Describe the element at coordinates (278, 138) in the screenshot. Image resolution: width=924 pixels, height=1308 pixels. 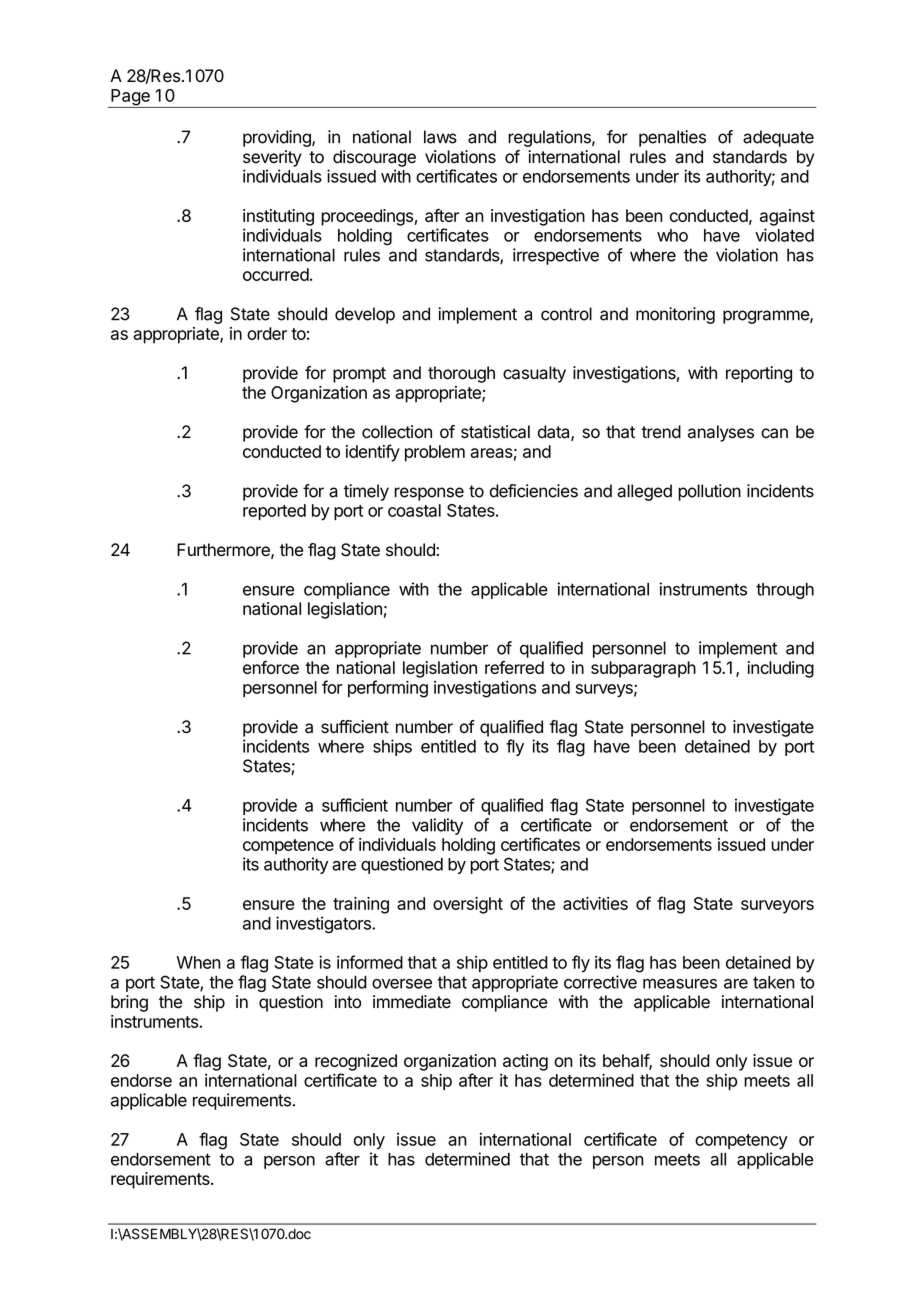
I see `providing` at that location.
